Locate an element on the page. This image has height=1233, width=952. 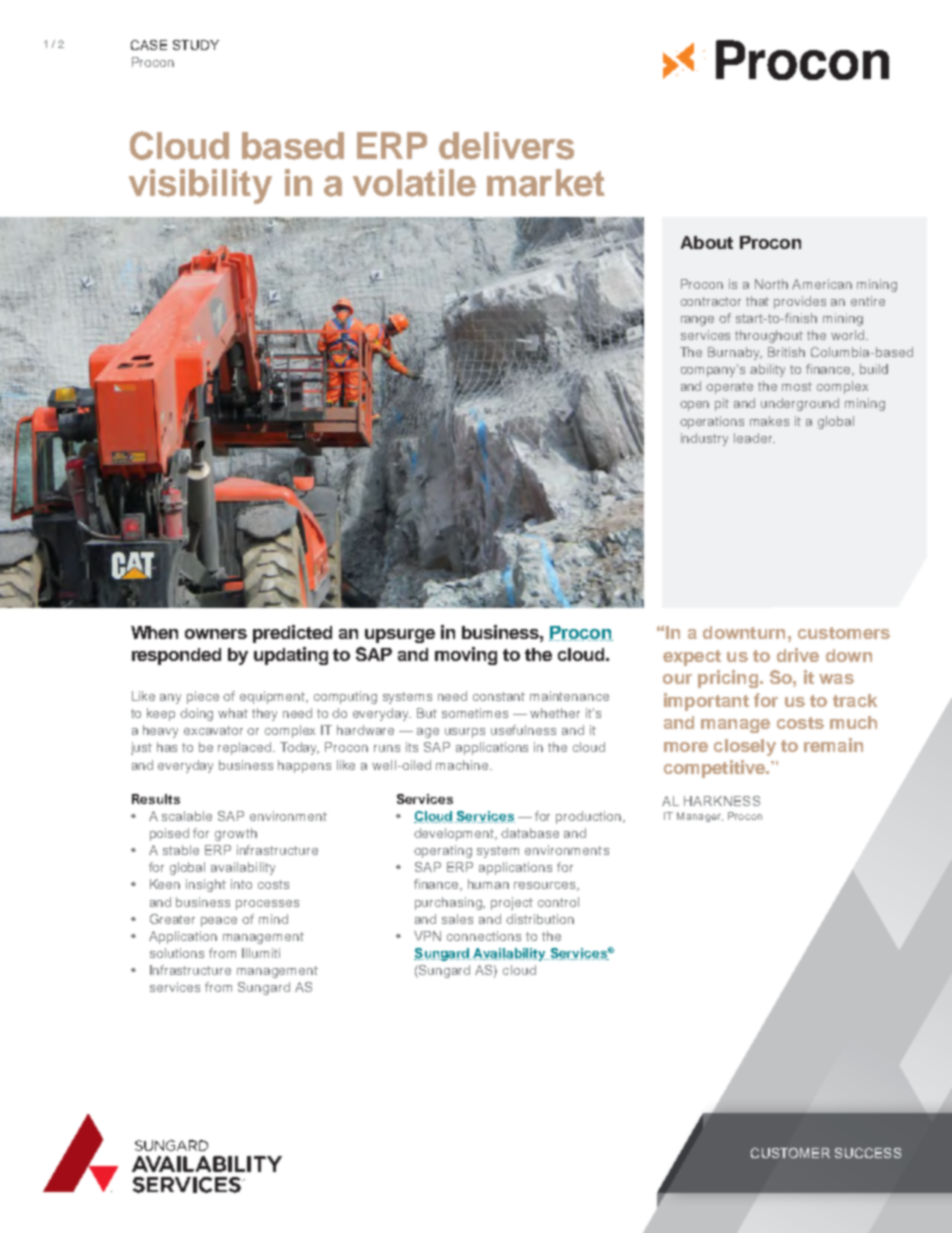
connections is located at coordinates (484, 936).
